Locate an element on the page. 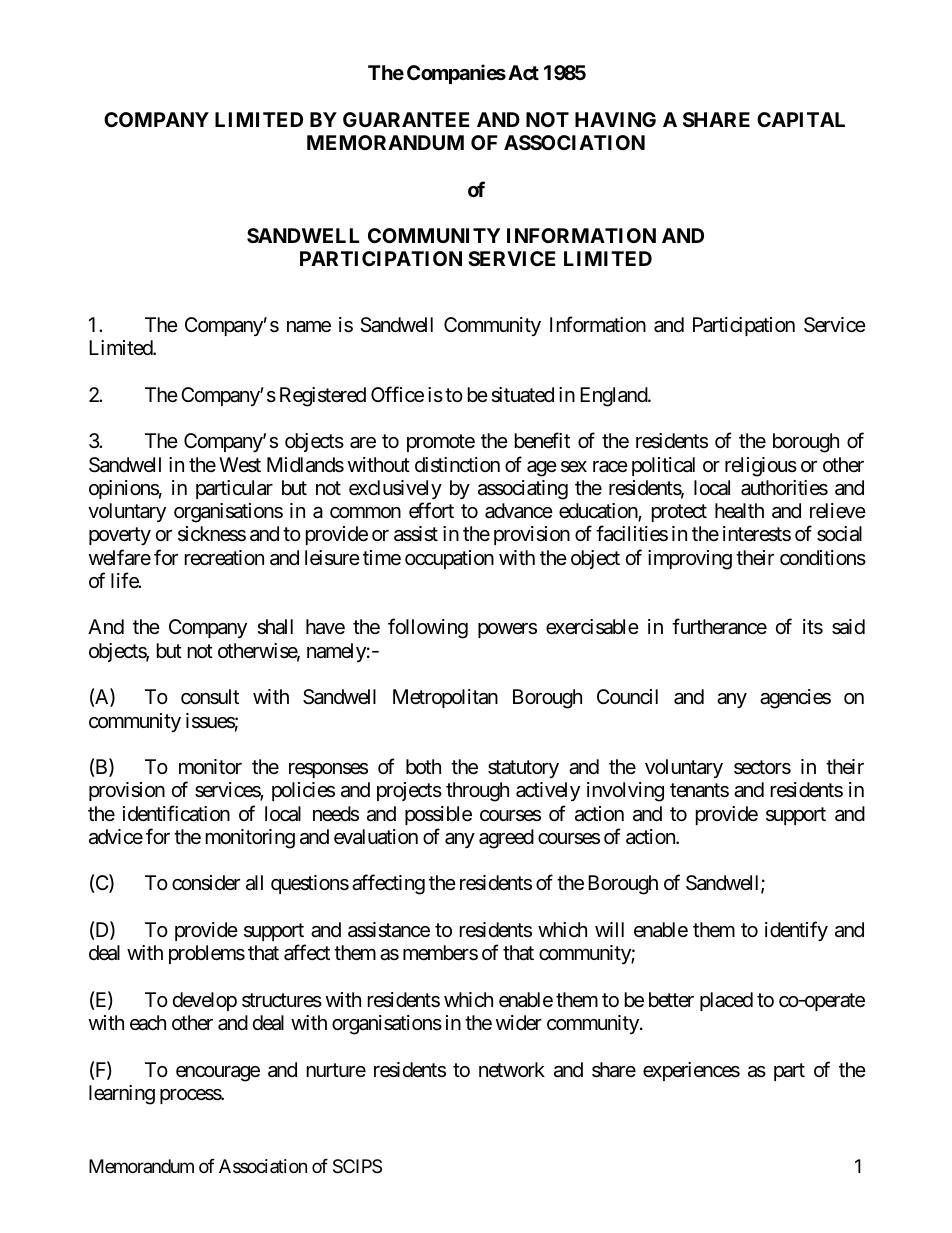  GUARANTEE is located at coordinates (406, 119).
